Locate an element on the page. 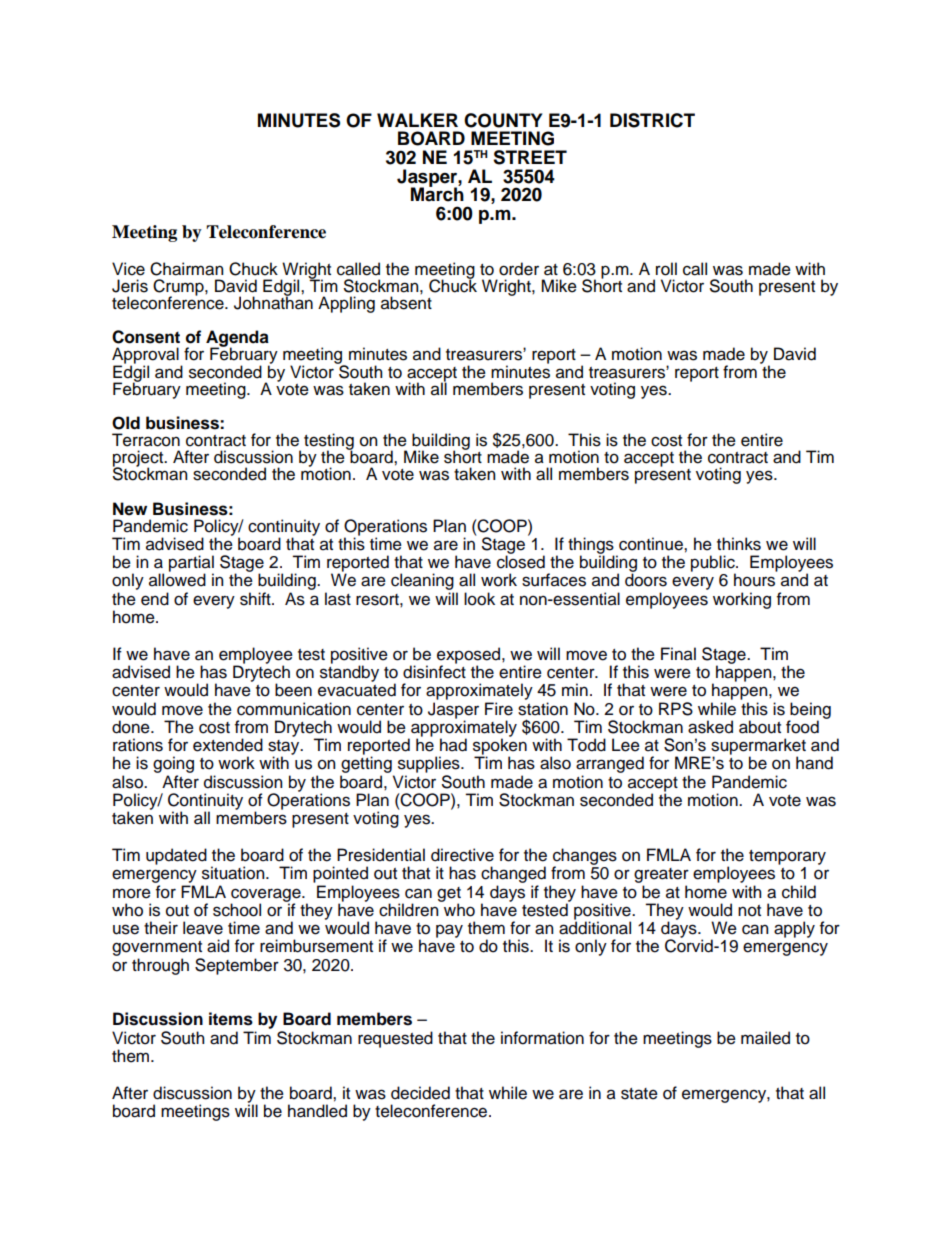 The image size is (952, 1233). DISTRICT is located at coordinates (652, 120).
